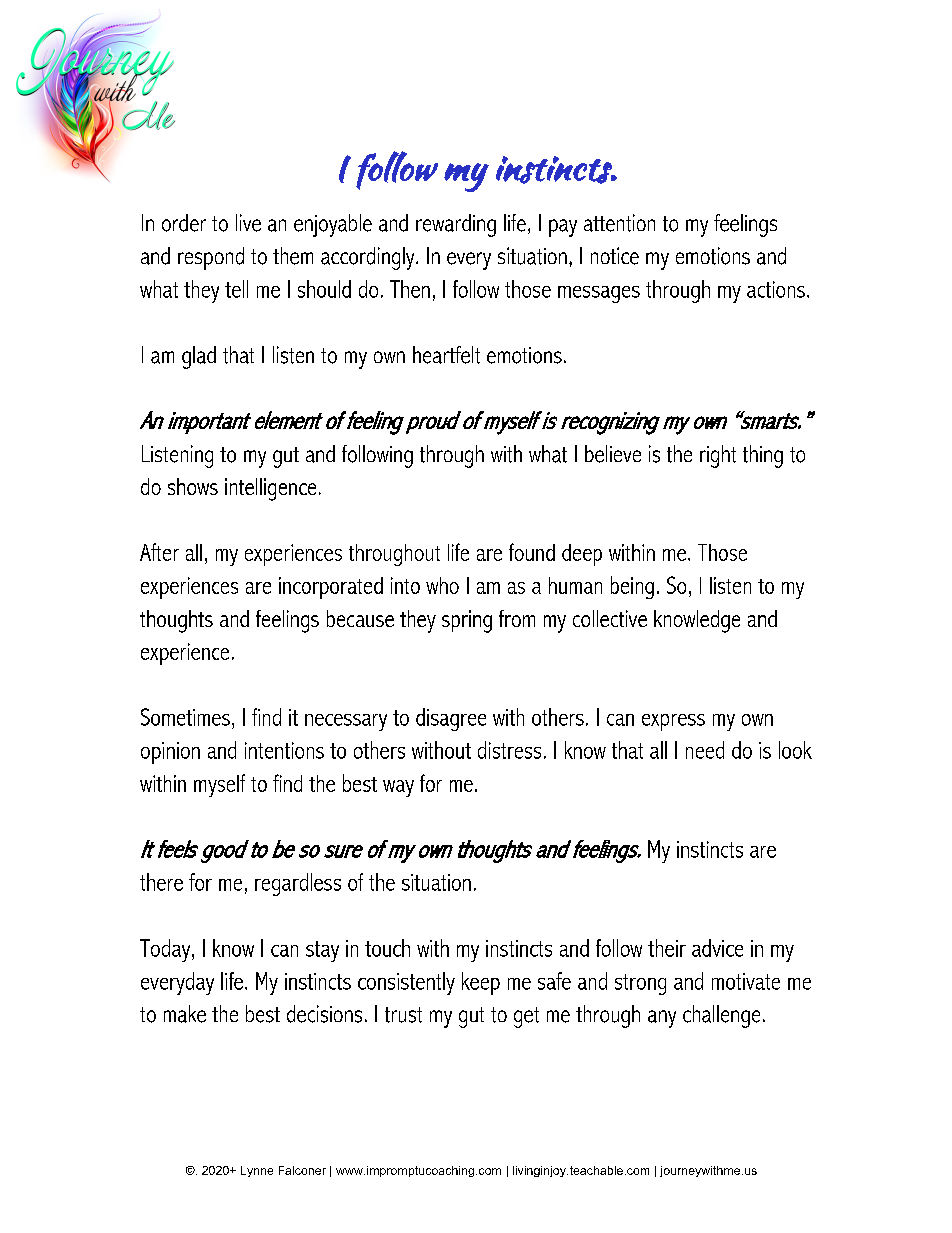 This screenshot has height=1233, width=952. Describe the element at coordinates (673, 722) in the screenshot. I see `express` at that location.
